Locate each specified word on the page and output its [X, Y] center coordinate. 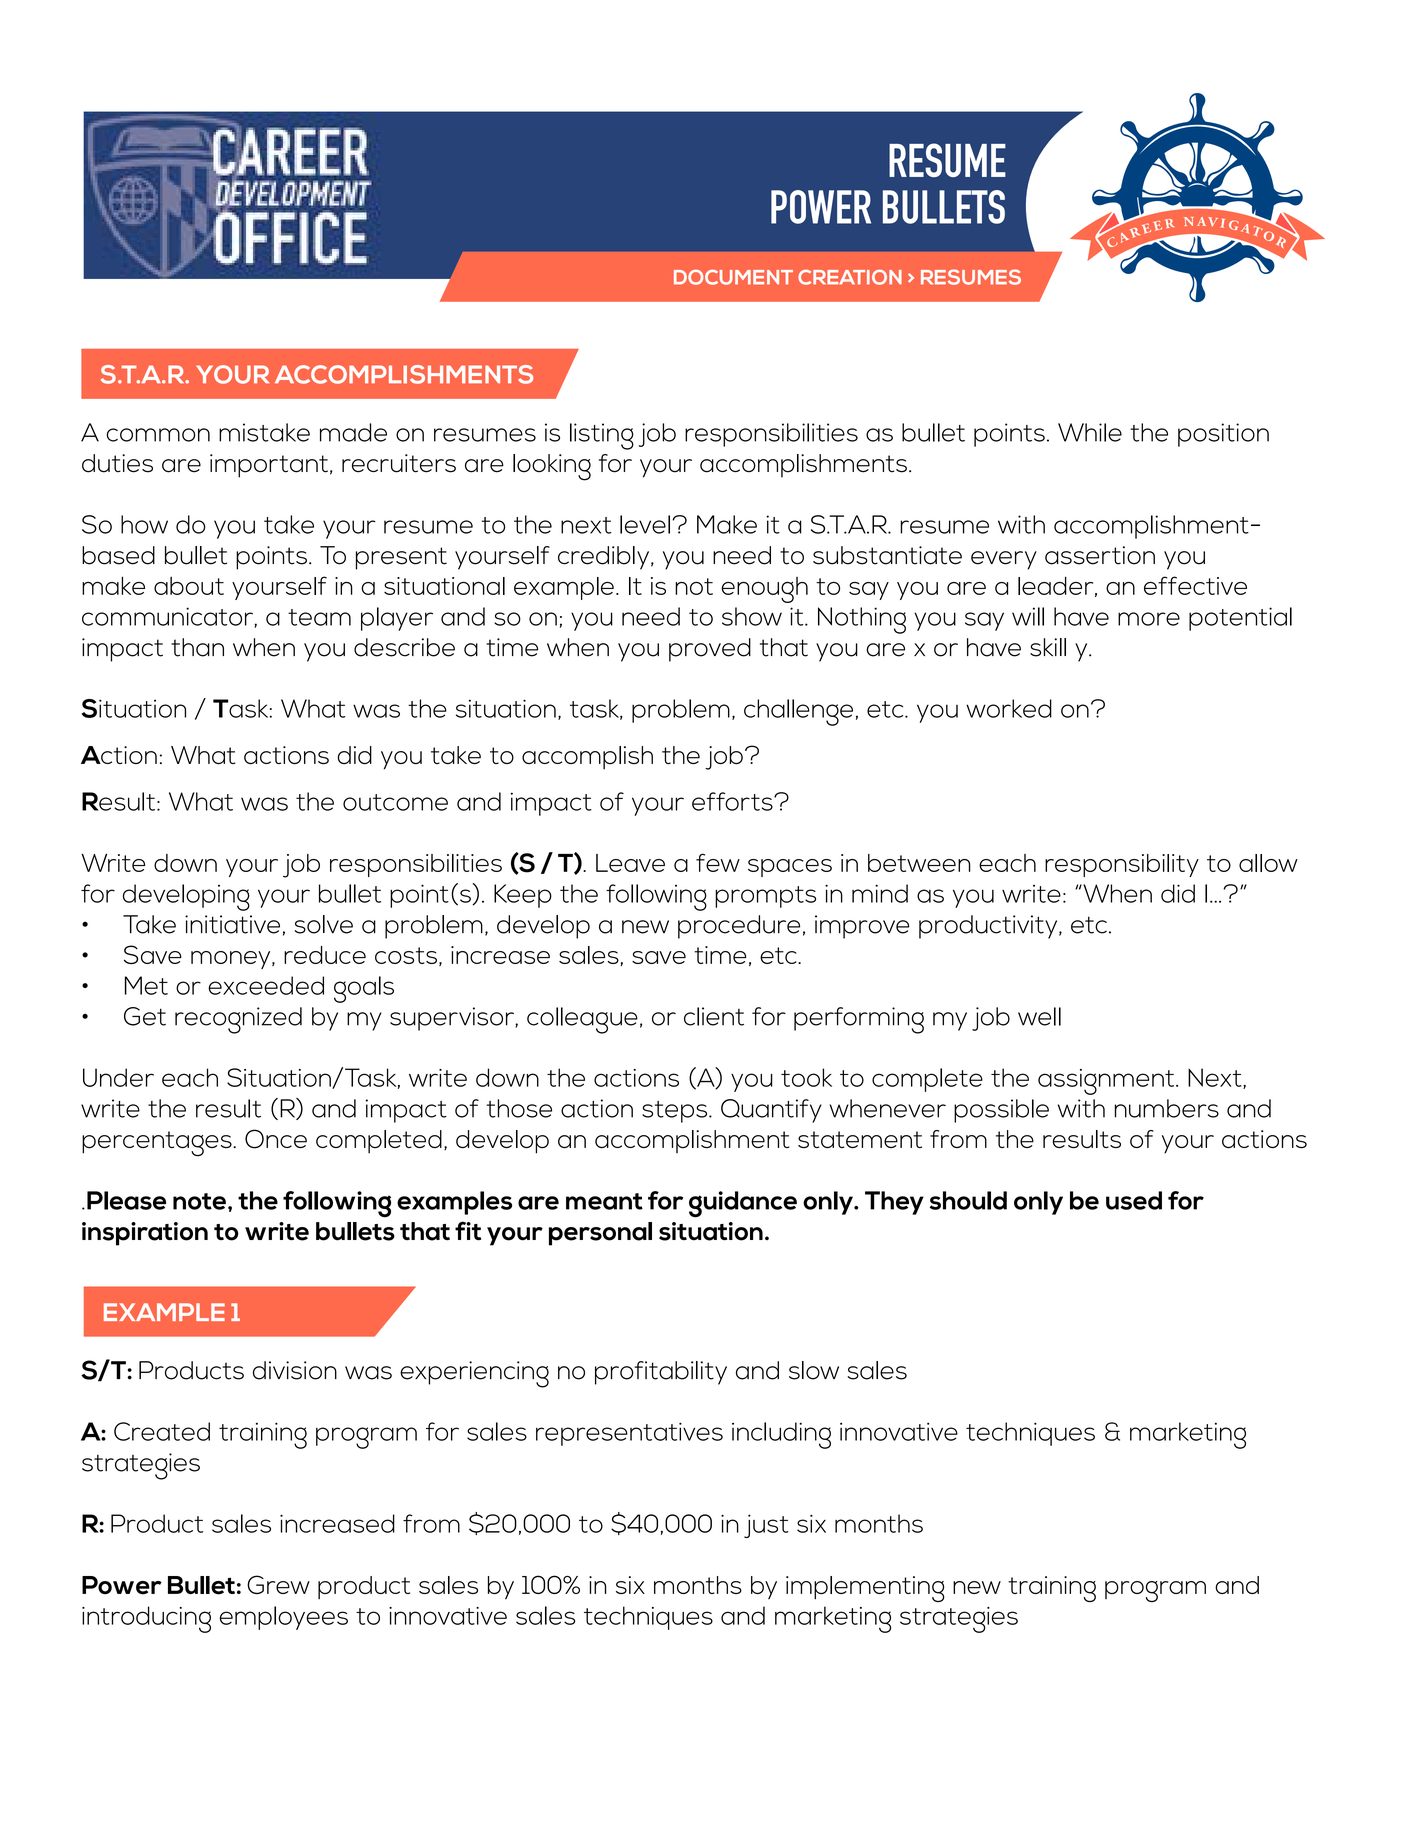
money [232, 960]
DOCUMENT [733, 277]
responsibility [1122, 865]
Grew [278, 1584]
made [353, 432]
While [1090, 432]
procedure [739, 927]
